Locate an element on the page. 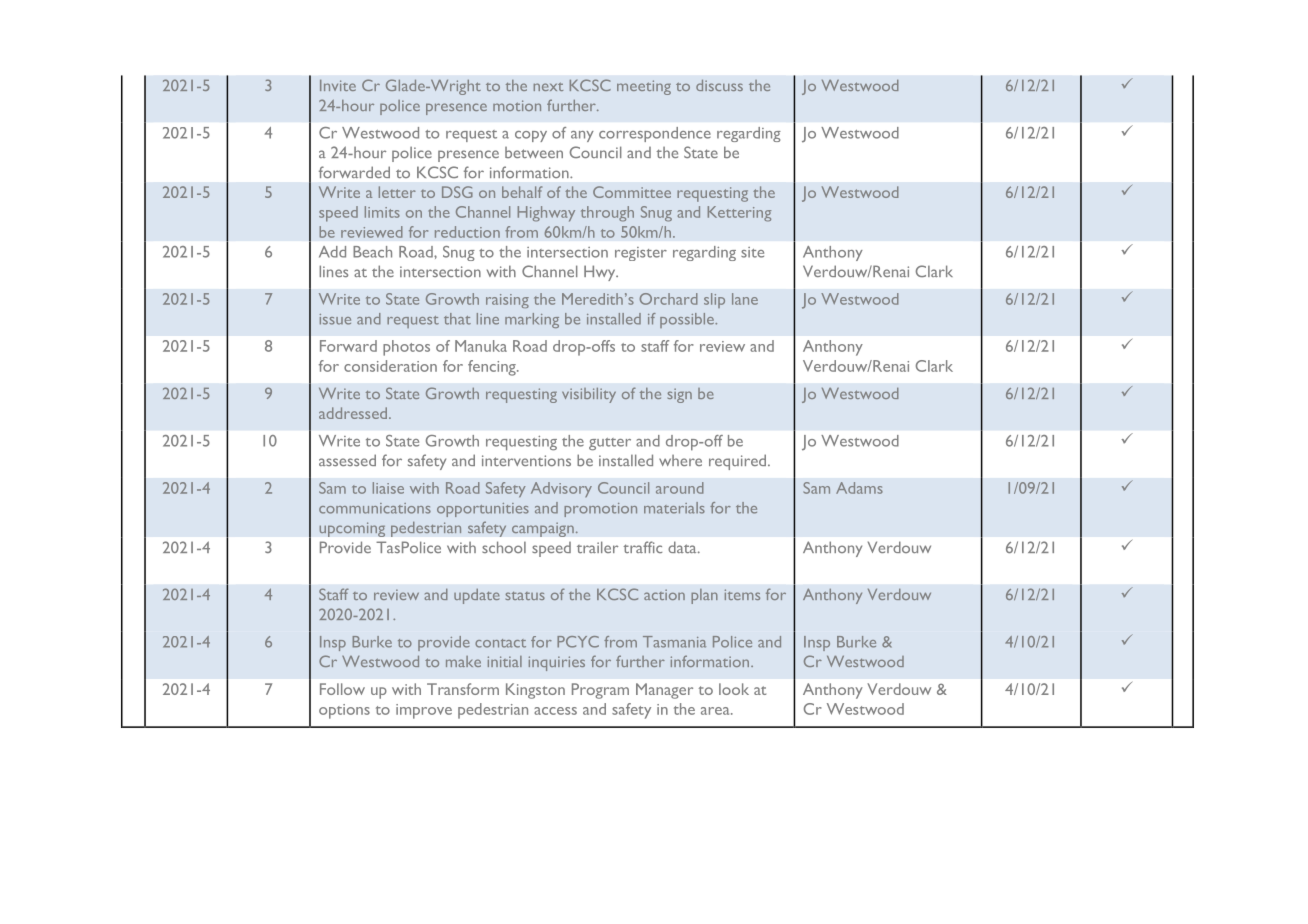 The width and height of the page is (1308, 924). discuss is located at coordinates (719, 85).
